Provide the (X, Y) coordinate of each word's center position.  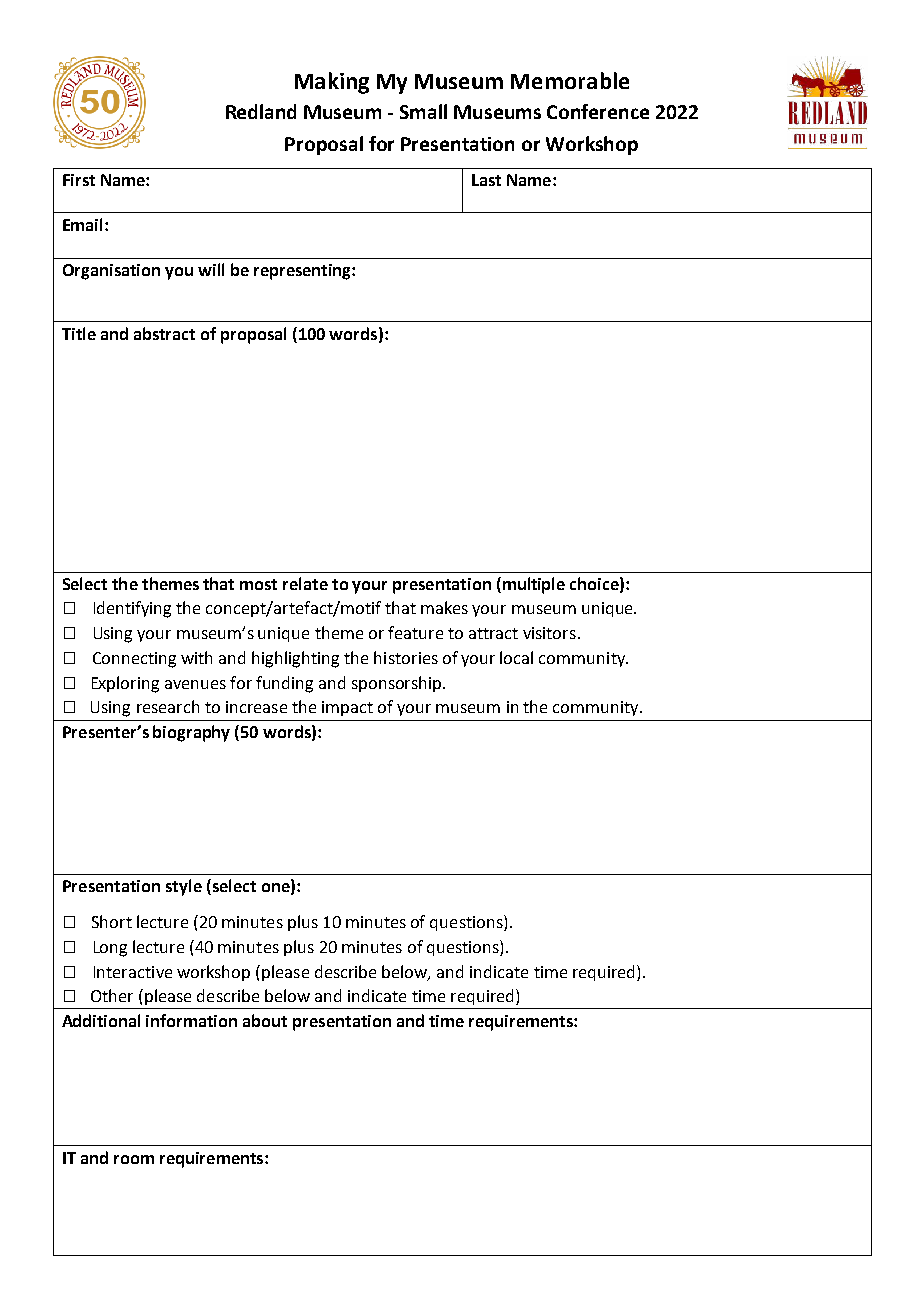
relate (305, 583)
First (79, 180)
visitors (549, 633)
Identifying (132, 609)
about (265, 1020)
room (134, 1159)
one (277, 889)
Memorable (570, 80)
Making (332, 83)
